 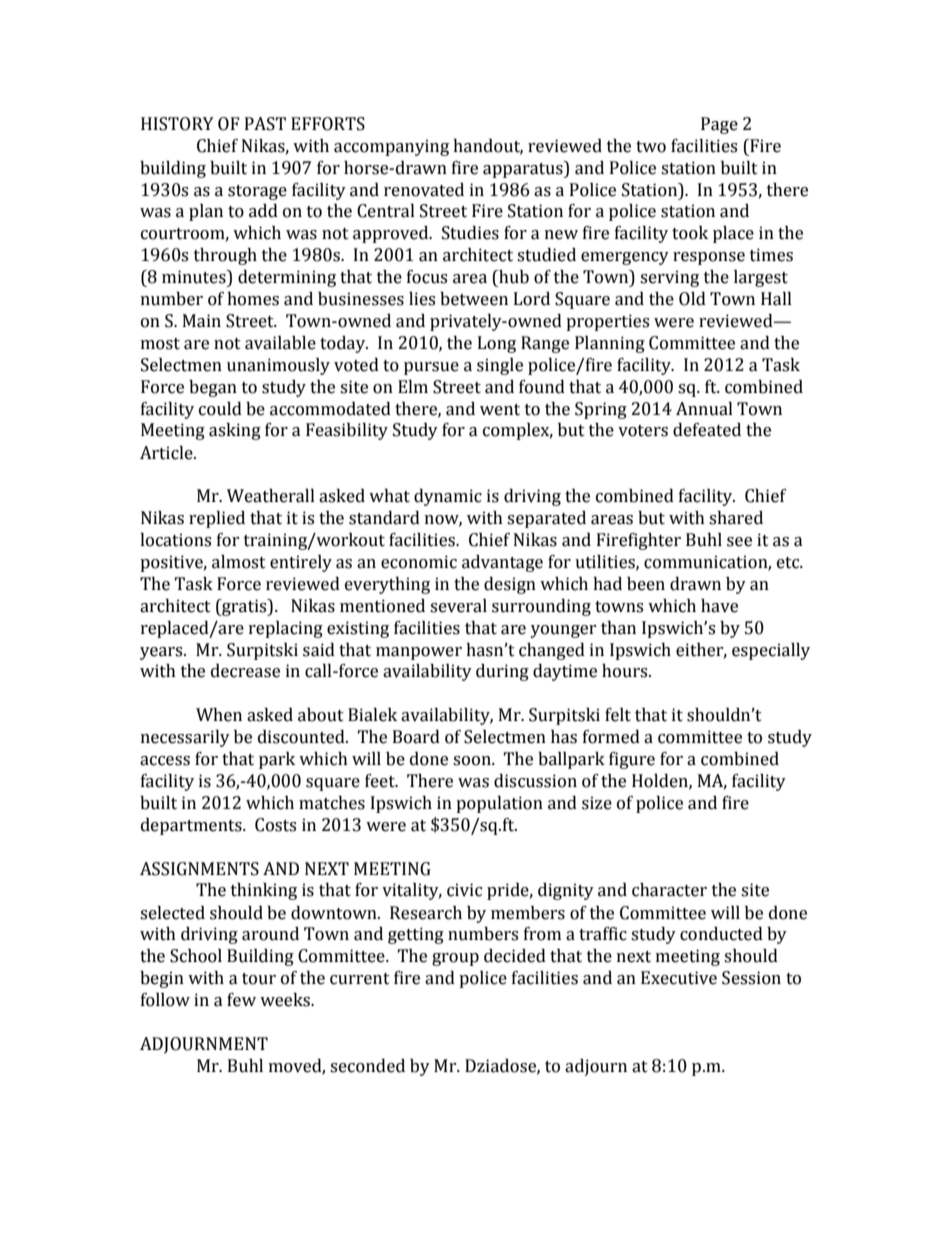 What do you see at coordinates (719, 606) in the screenshot?
I see `have` at bounding box center [719, 606].
